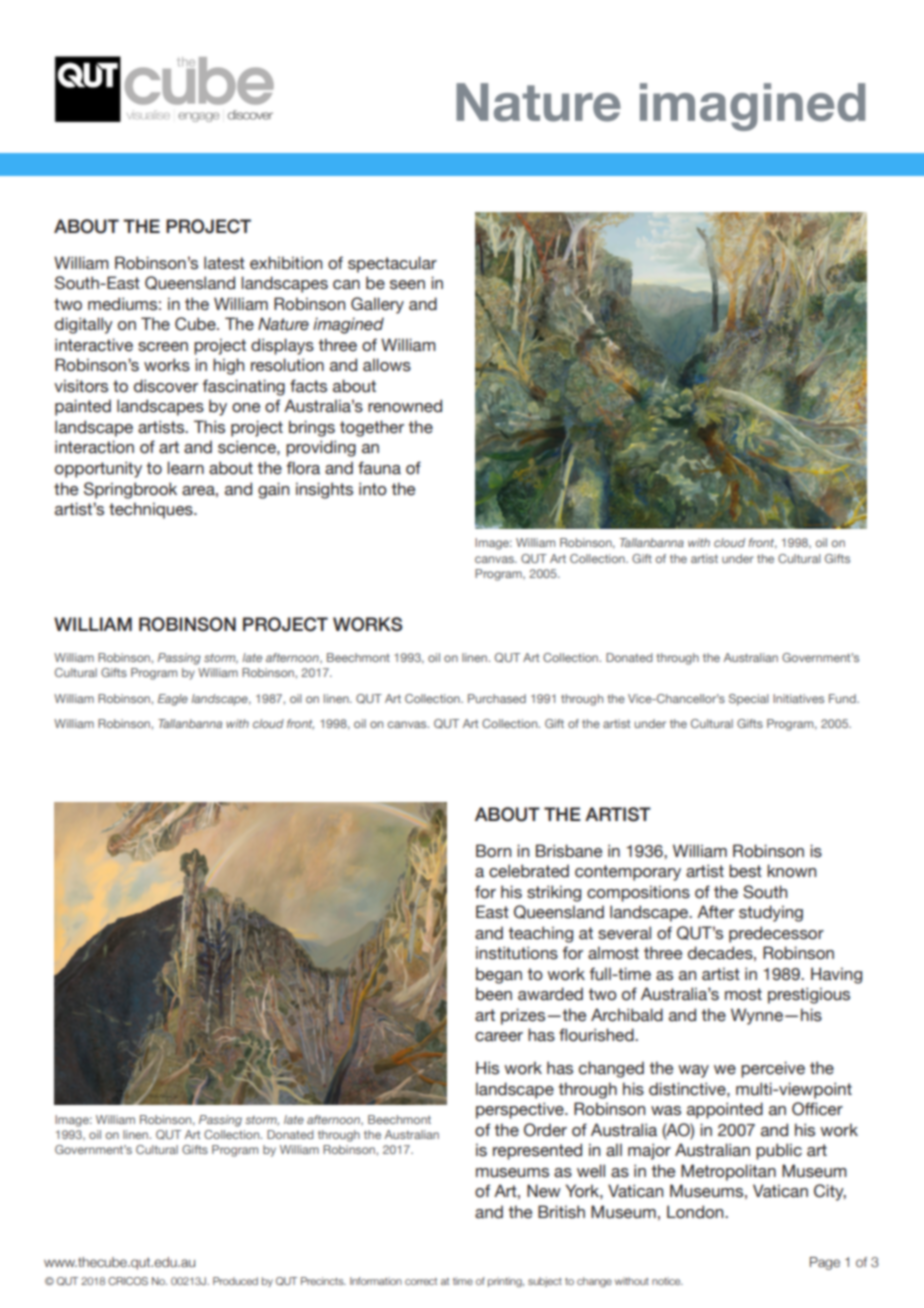  Describe the element at coordinates (392, 264) in the screenshot. I see `spectacular` at that location.
